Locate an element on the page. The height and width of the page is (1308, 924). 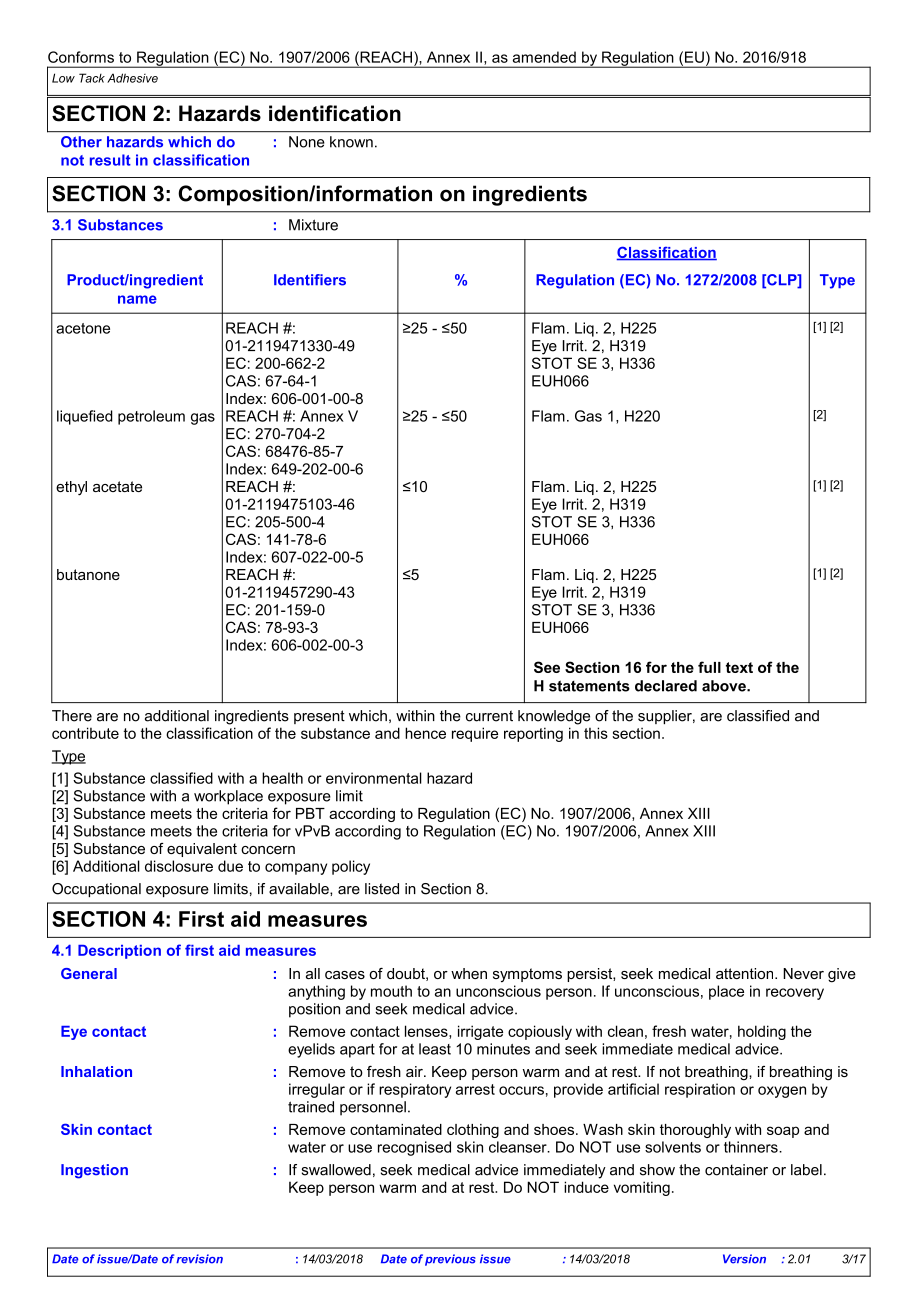
text is located at coordinates (739, 667).
